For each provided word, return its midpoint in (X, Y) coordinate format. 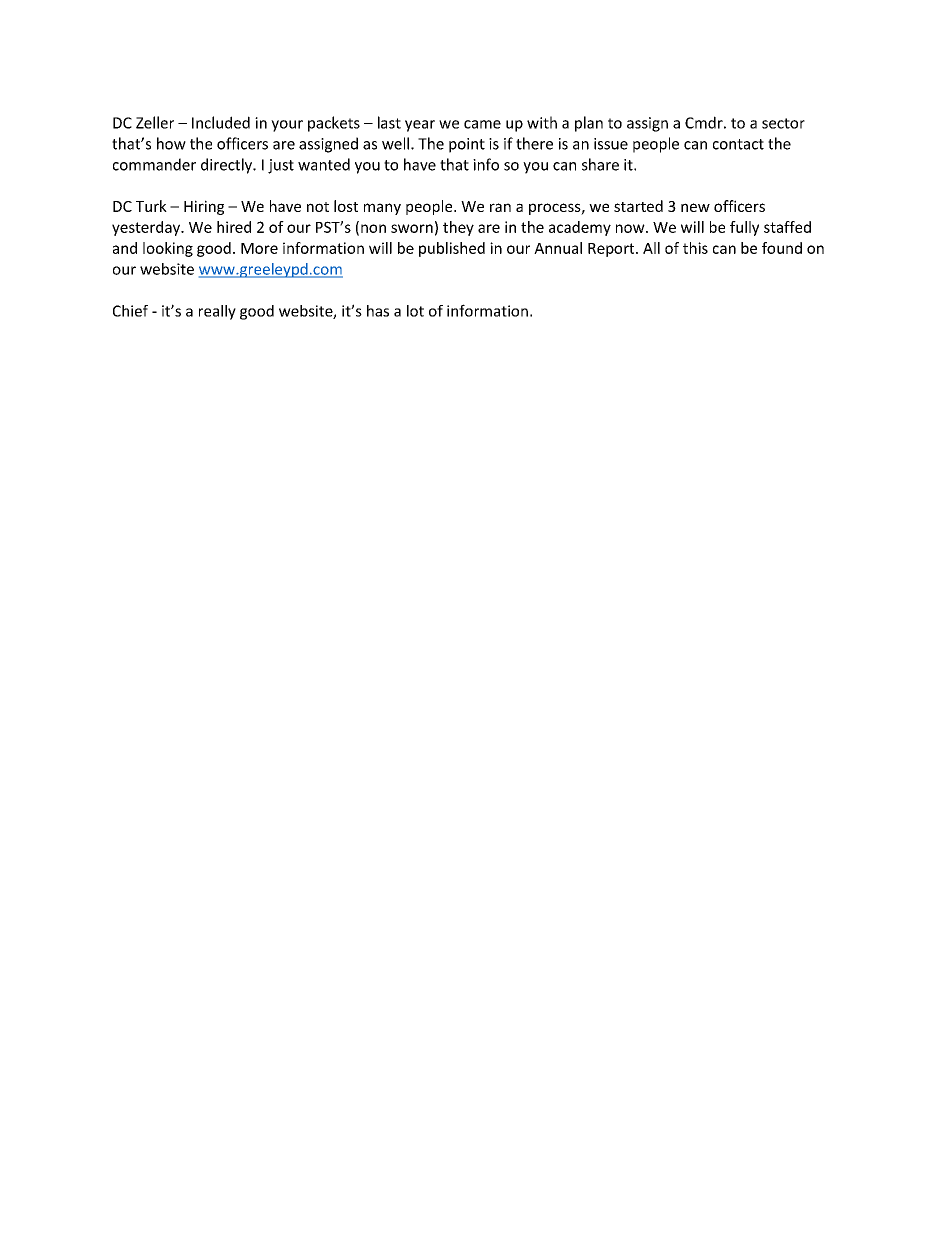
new (695, 207)
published (452, 249)
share (600, 164)
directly (227, 166)
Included (221, 122)
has (378, 311)
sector (783, 123)
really (217, 312)
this (695, 248)
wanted (324, 164)
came (482, 124)
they (458, 228)
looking (168, 249)
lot (415, 311)
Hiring (204, 207)
